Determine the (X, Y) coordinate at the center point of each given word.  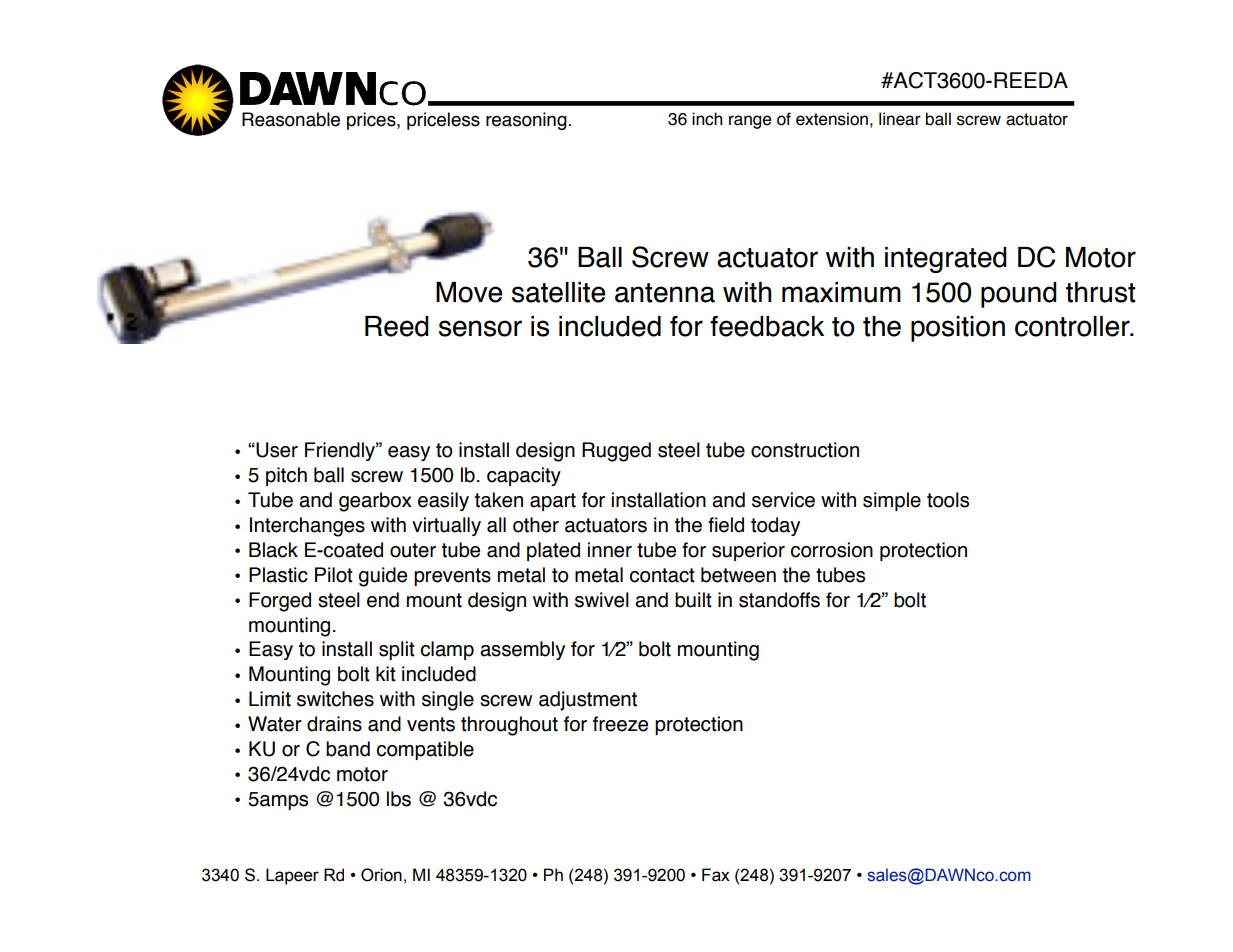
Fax (716, 875)
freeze (620, 724)
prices (372, 121)
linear (900, 119)
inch (707, 119)
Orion (381, 875)
